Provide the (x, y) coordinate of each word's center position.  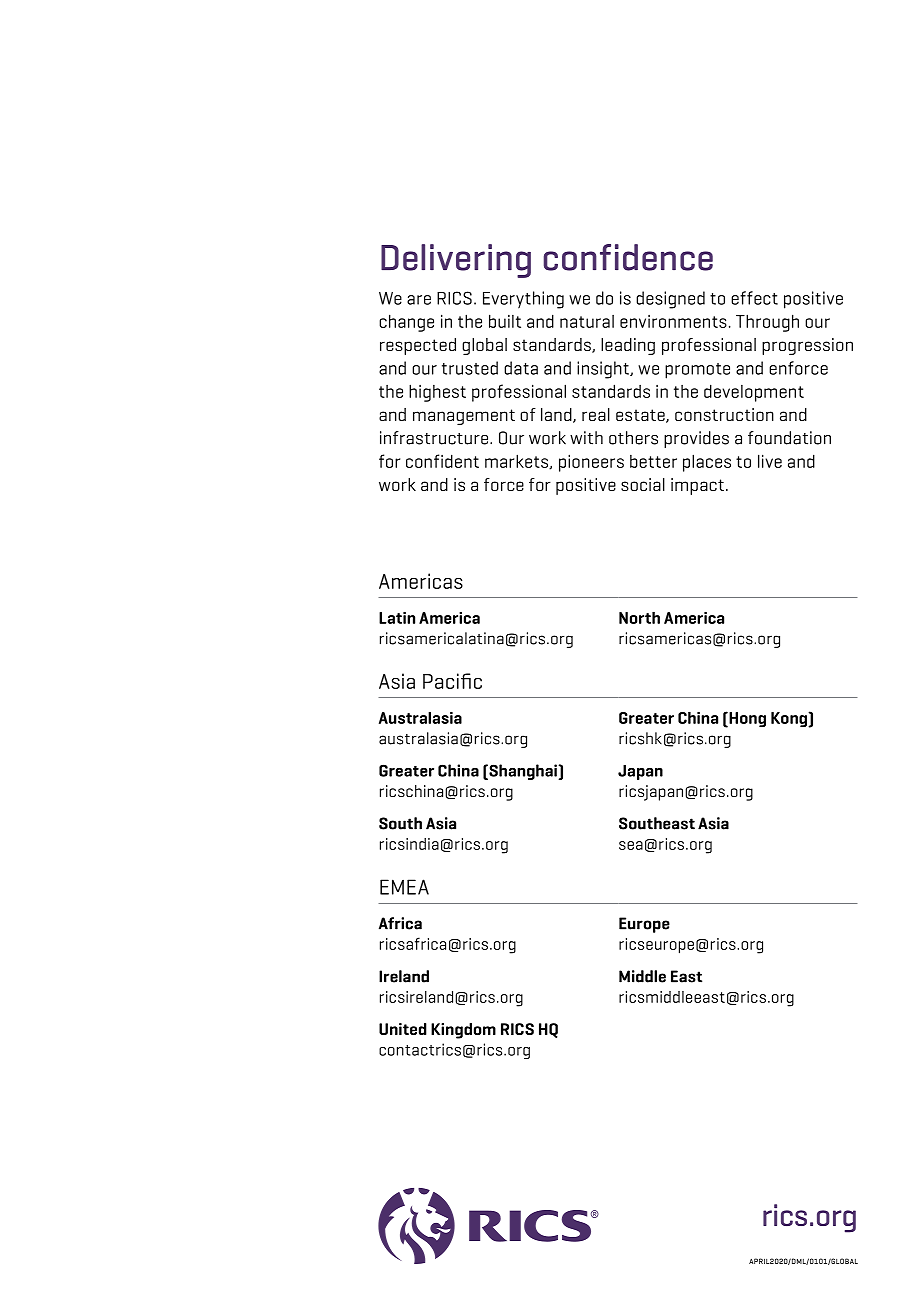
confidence (628, 257)
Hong (746, 720)
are (419, 300)
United (403, 1029)
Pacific (452, 681)
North (639, 617)
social (643, 484)
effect (754, 298)
